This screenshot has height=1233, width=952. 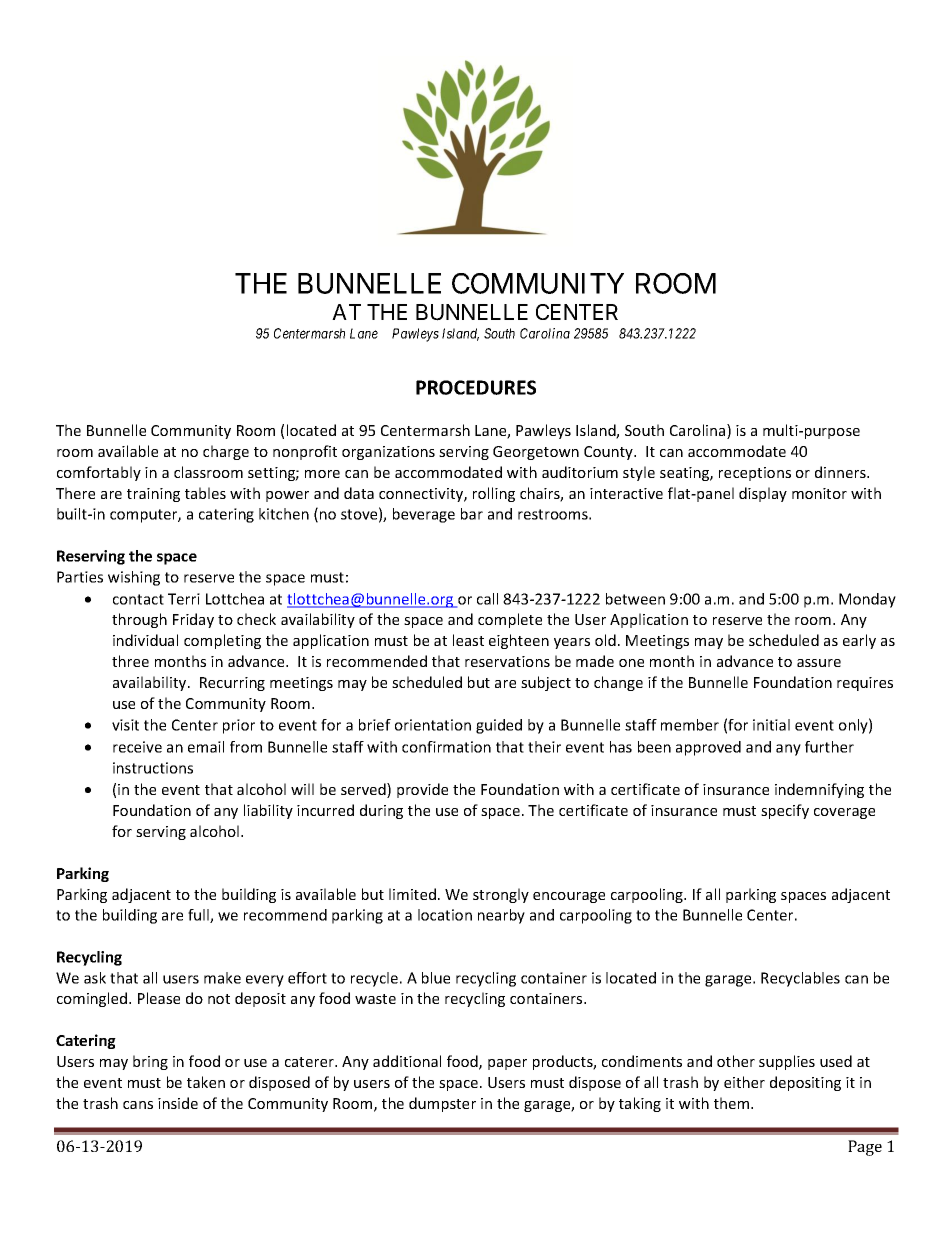 I want to click on receptions, so click(x=755, y=474).
